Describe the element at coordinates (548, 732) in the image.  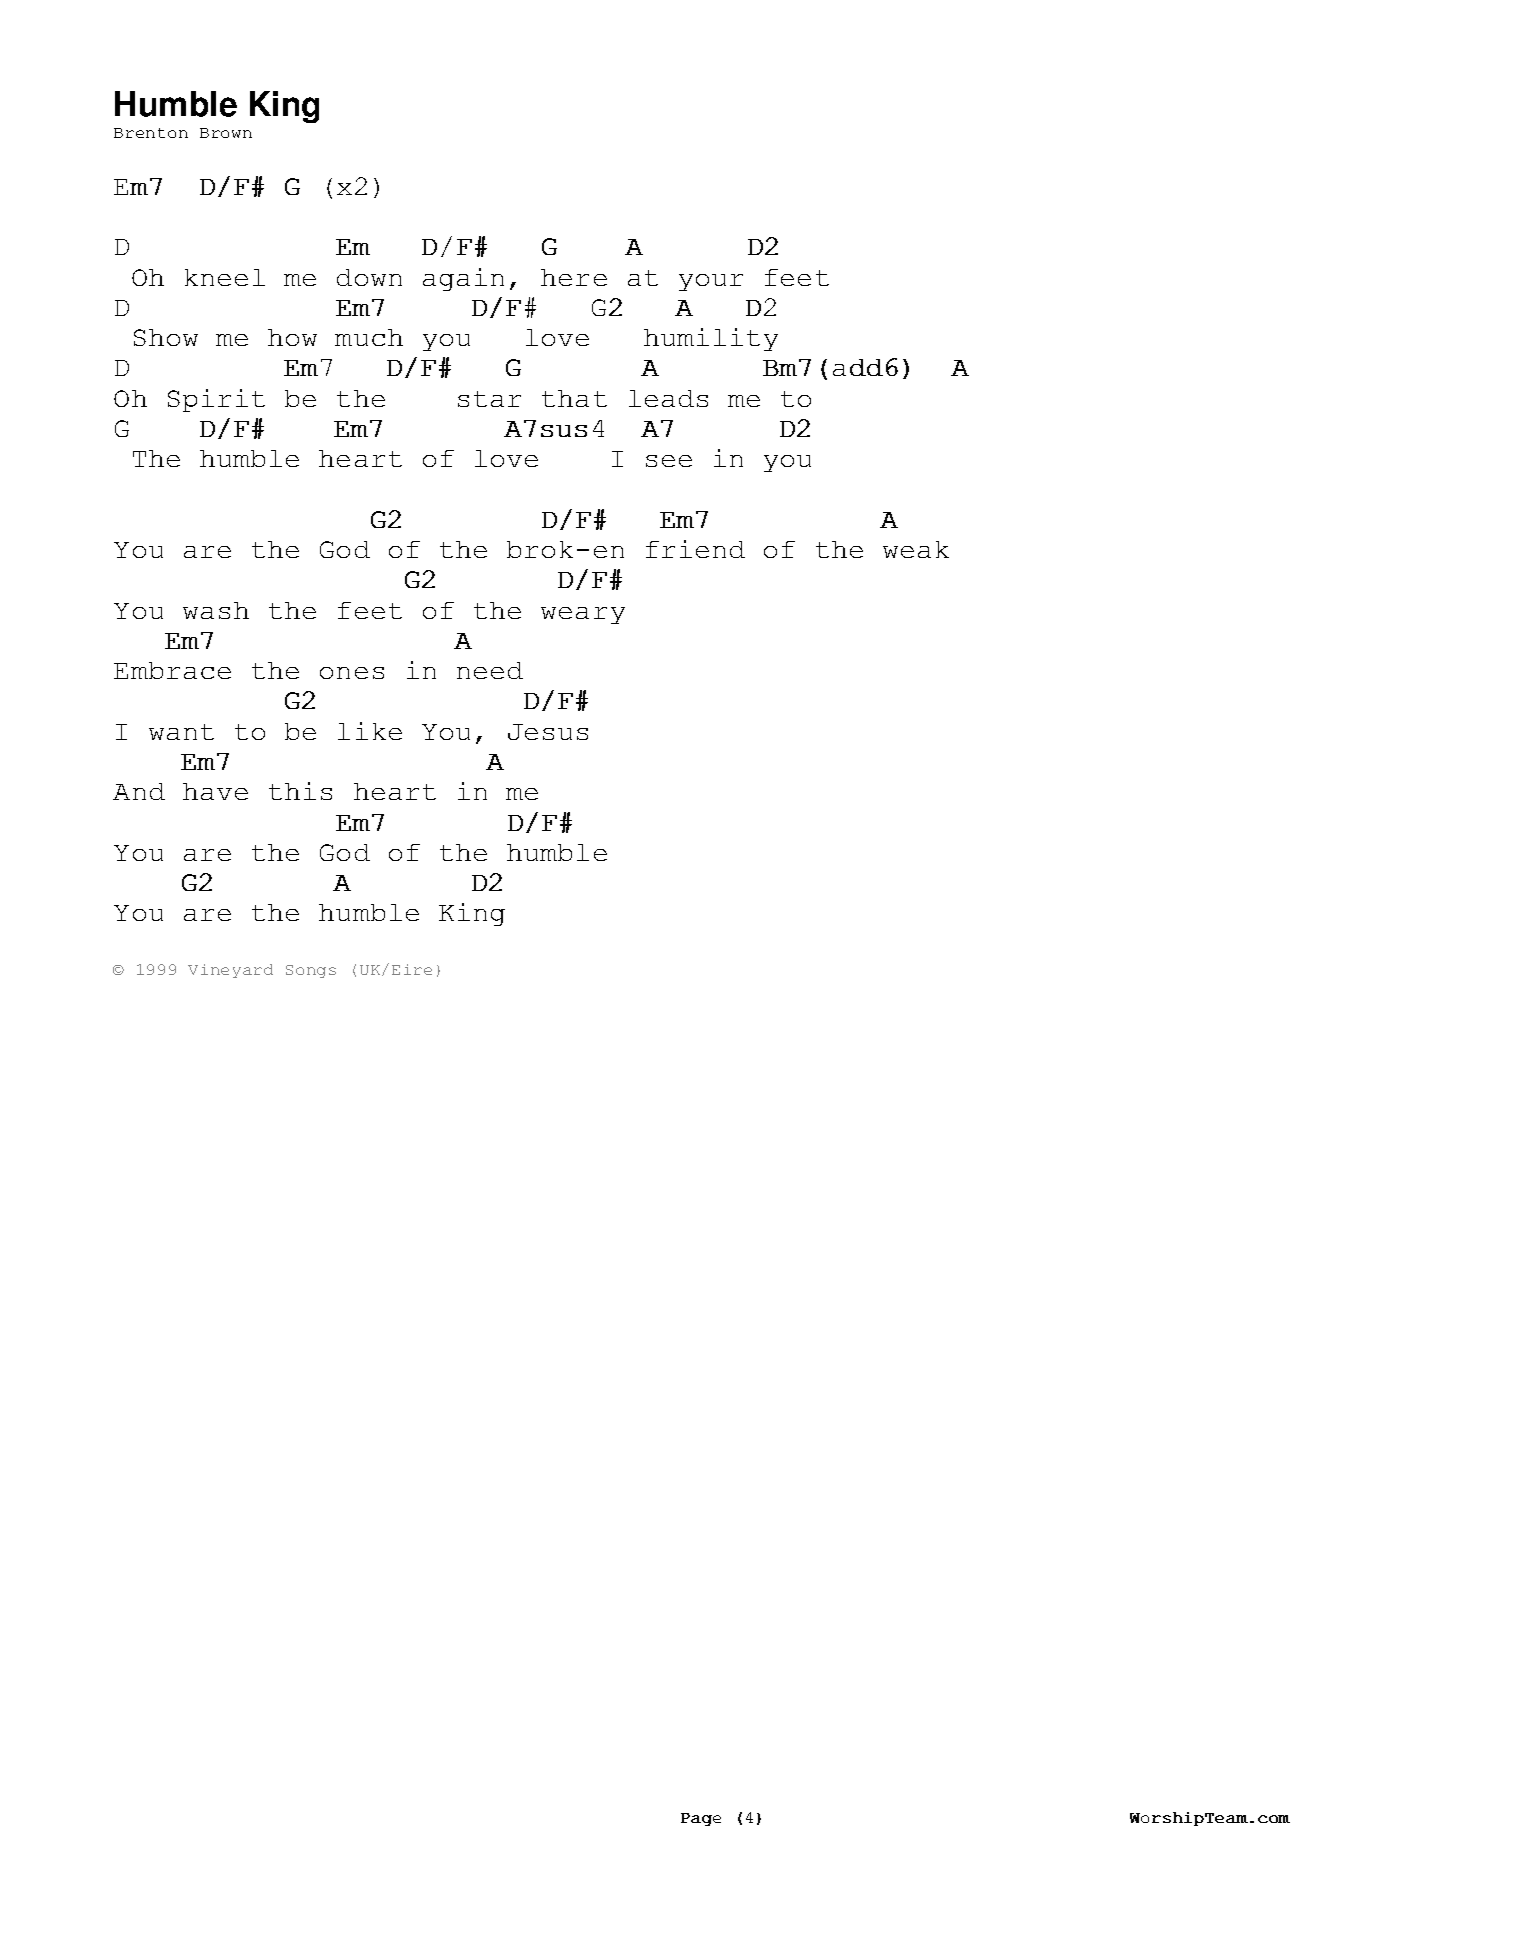
I see `Jesus` at that location.
